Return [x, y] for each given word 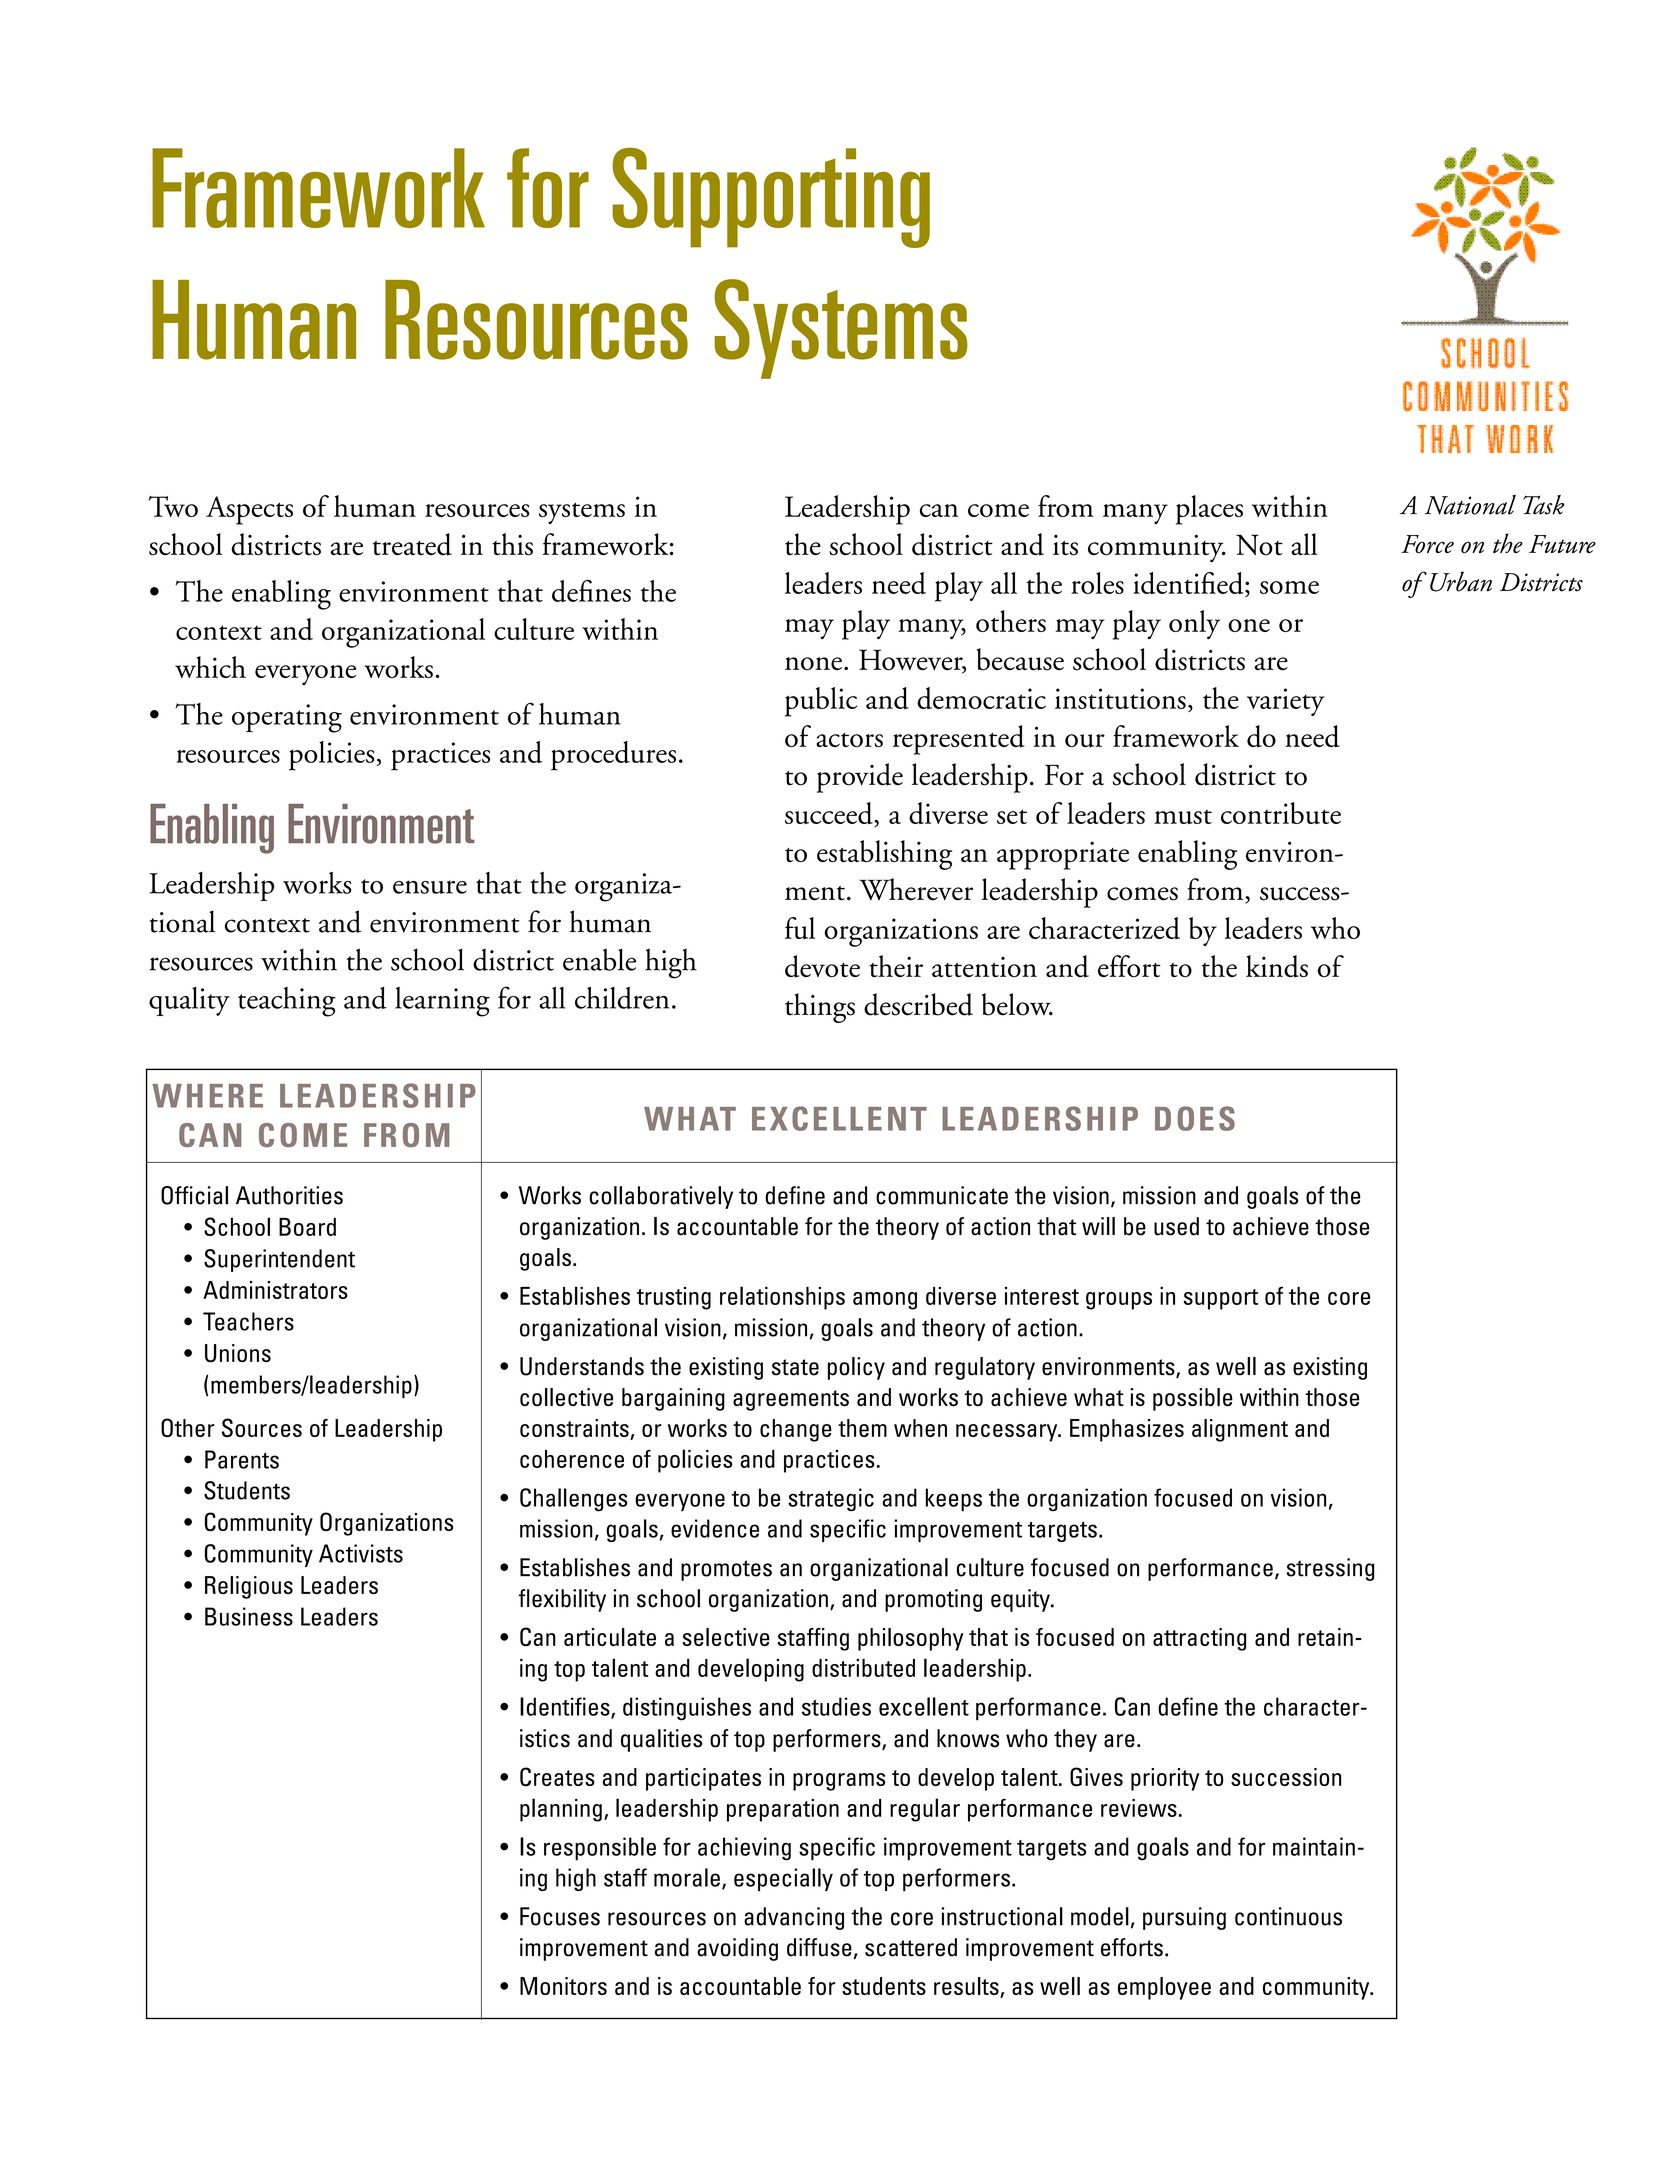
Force [1427, 544]
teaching [287, 1002]
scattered [911, 1947]
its [1065, 545]
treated [412, 544]
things [820, 1008]
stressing [1330, 1569]
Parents [242, 1459]
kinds [1277, 966]
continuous [1288, 1916]
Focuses [560, 1916]
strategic [831, 1499]
